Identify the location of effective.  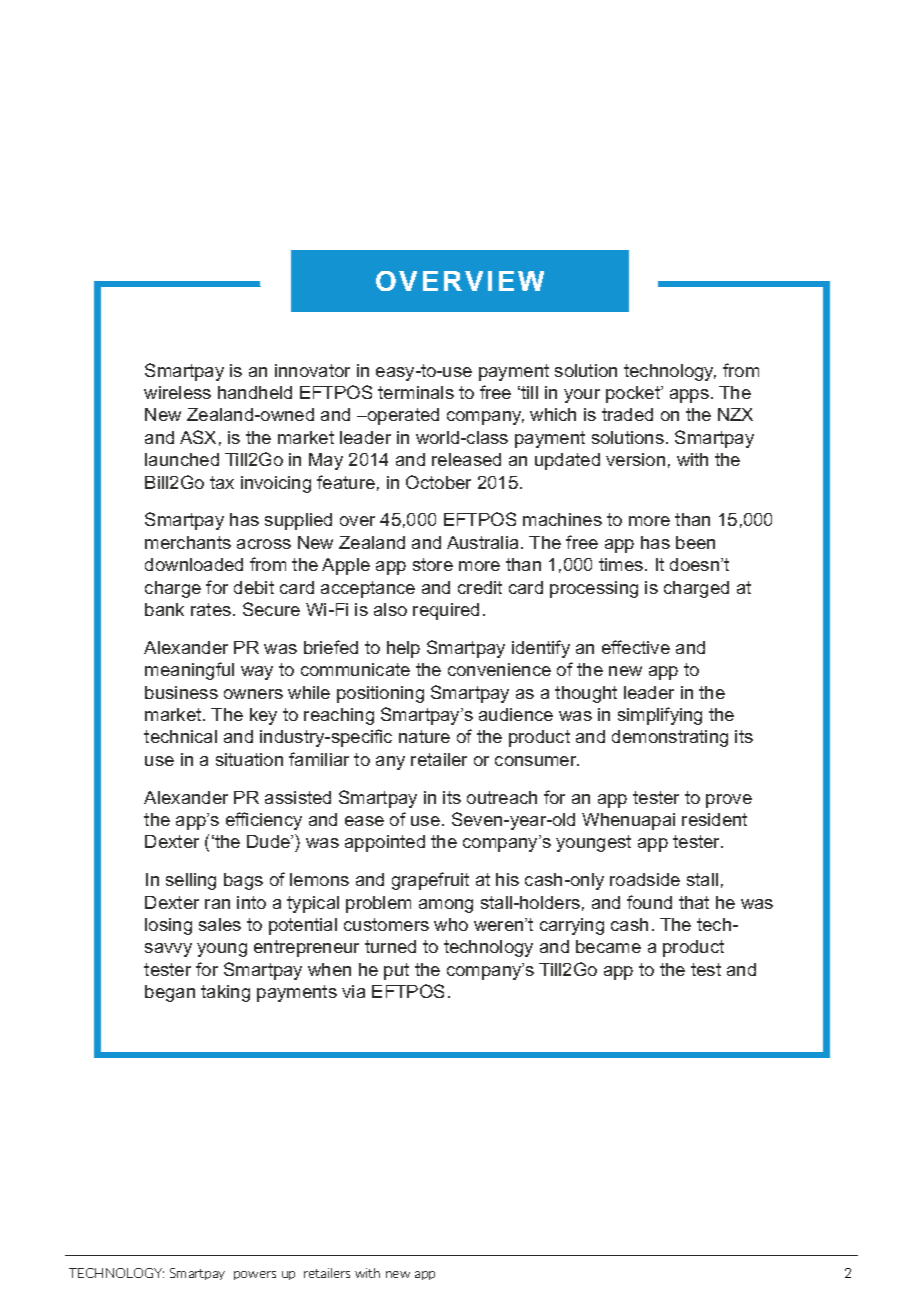
(636, 647).
